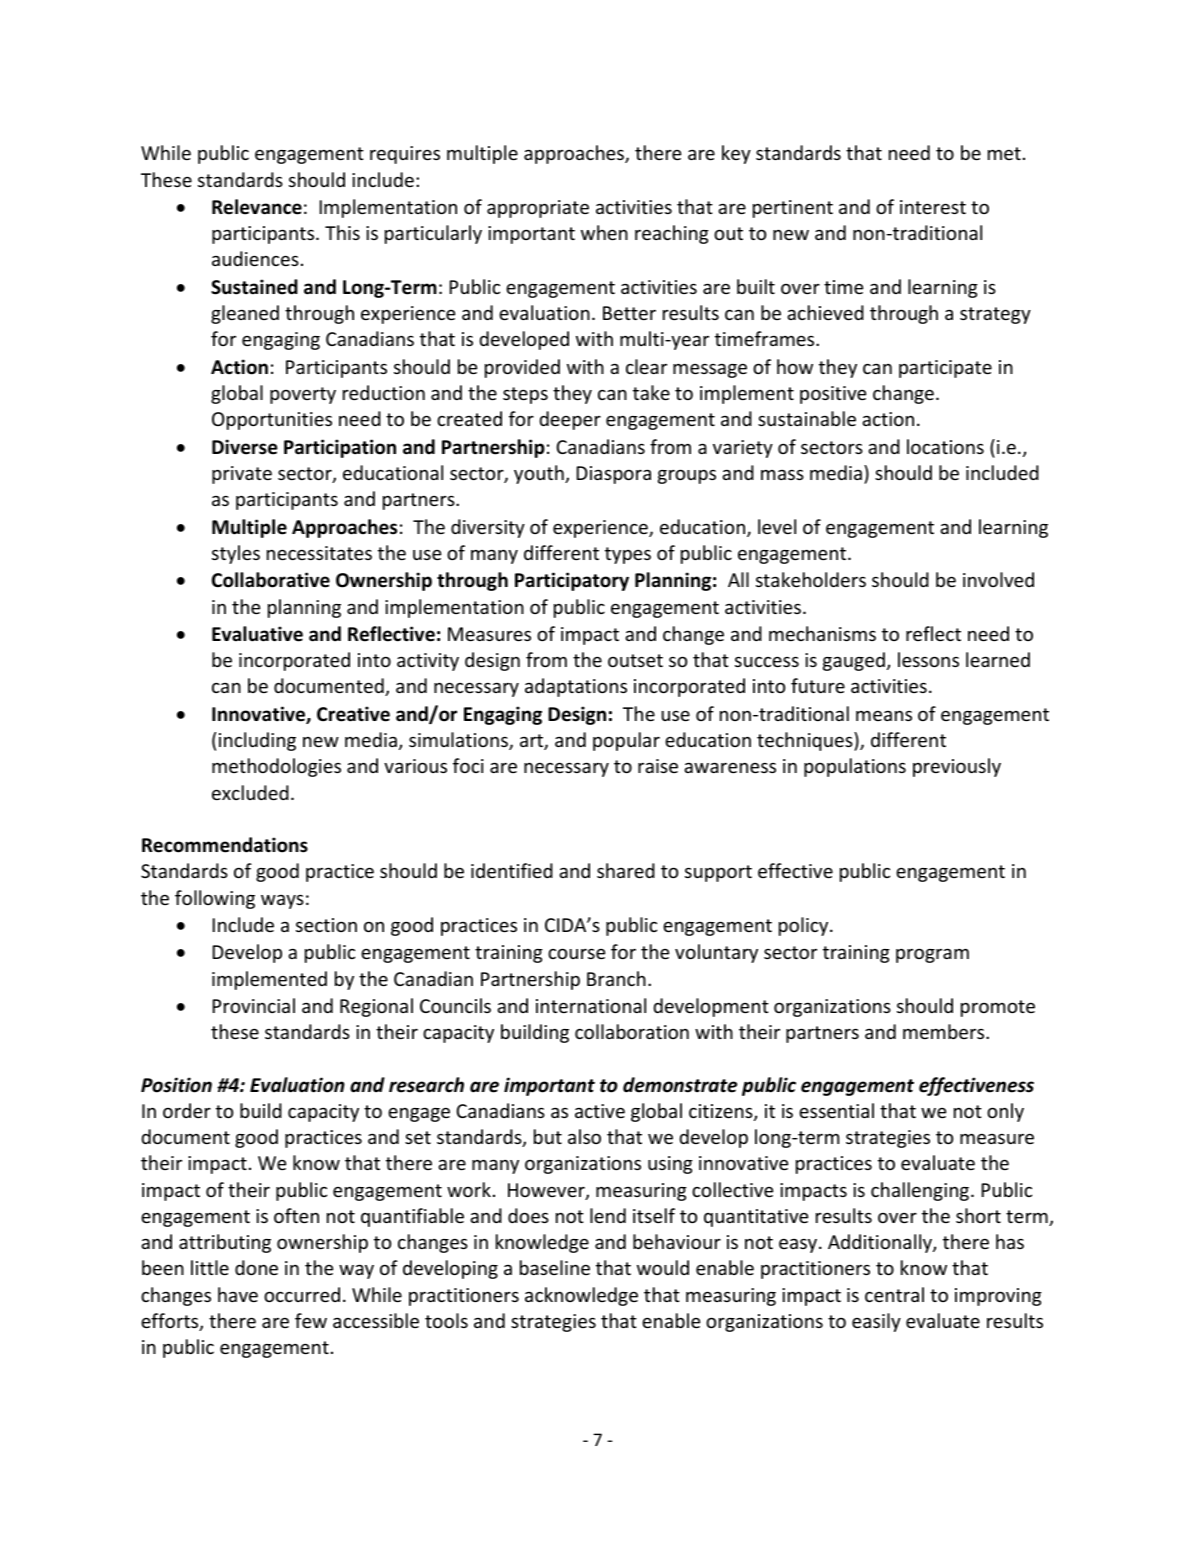 The height and width of the screenshot is (1548, 1196). What do you see at coordinates (945, 446) in the screenshot?
I see `locations` at bounding box center [945, 446].
